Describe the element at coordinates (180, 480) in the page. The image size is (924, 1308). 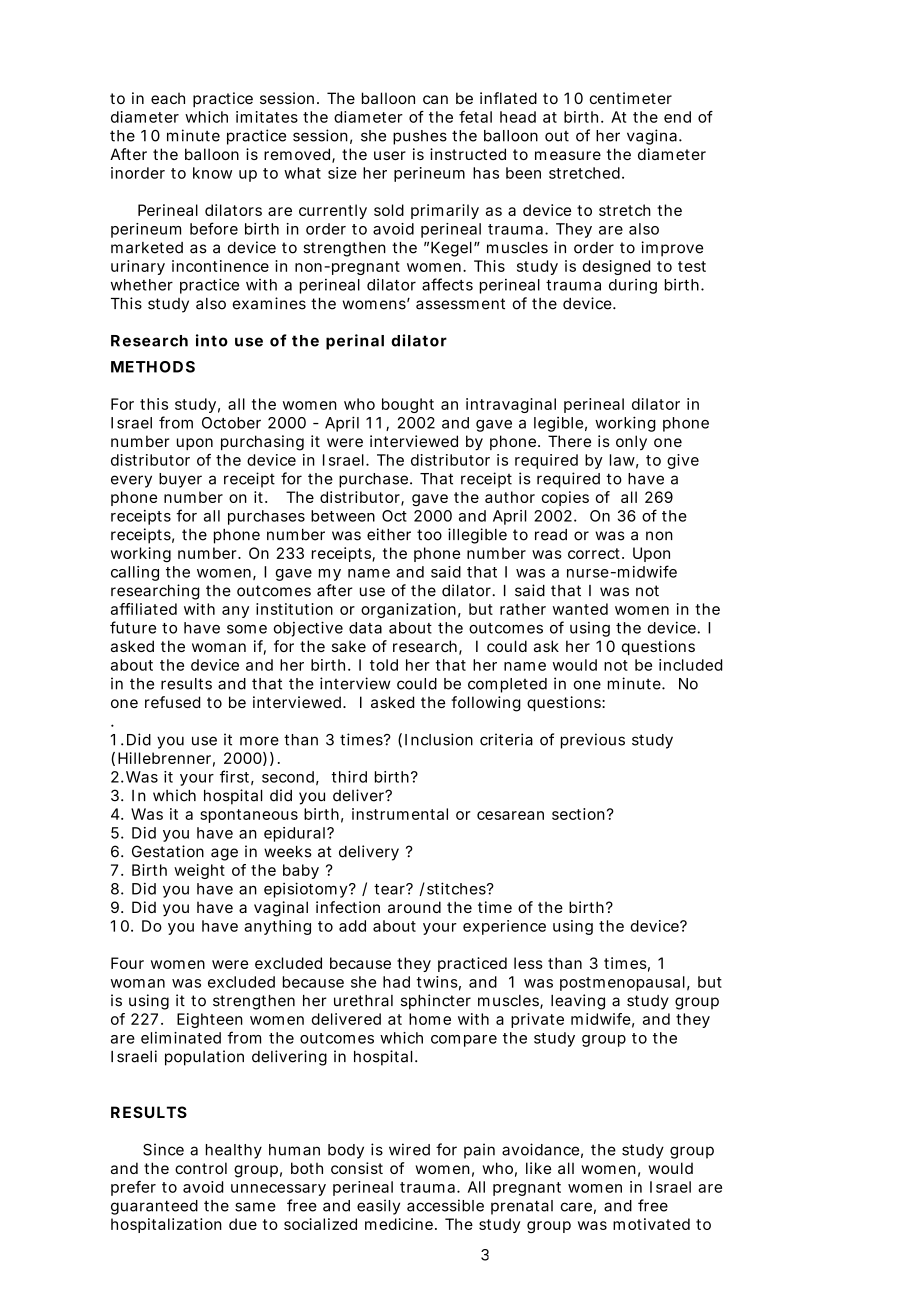
I see `buyer` at that location.
